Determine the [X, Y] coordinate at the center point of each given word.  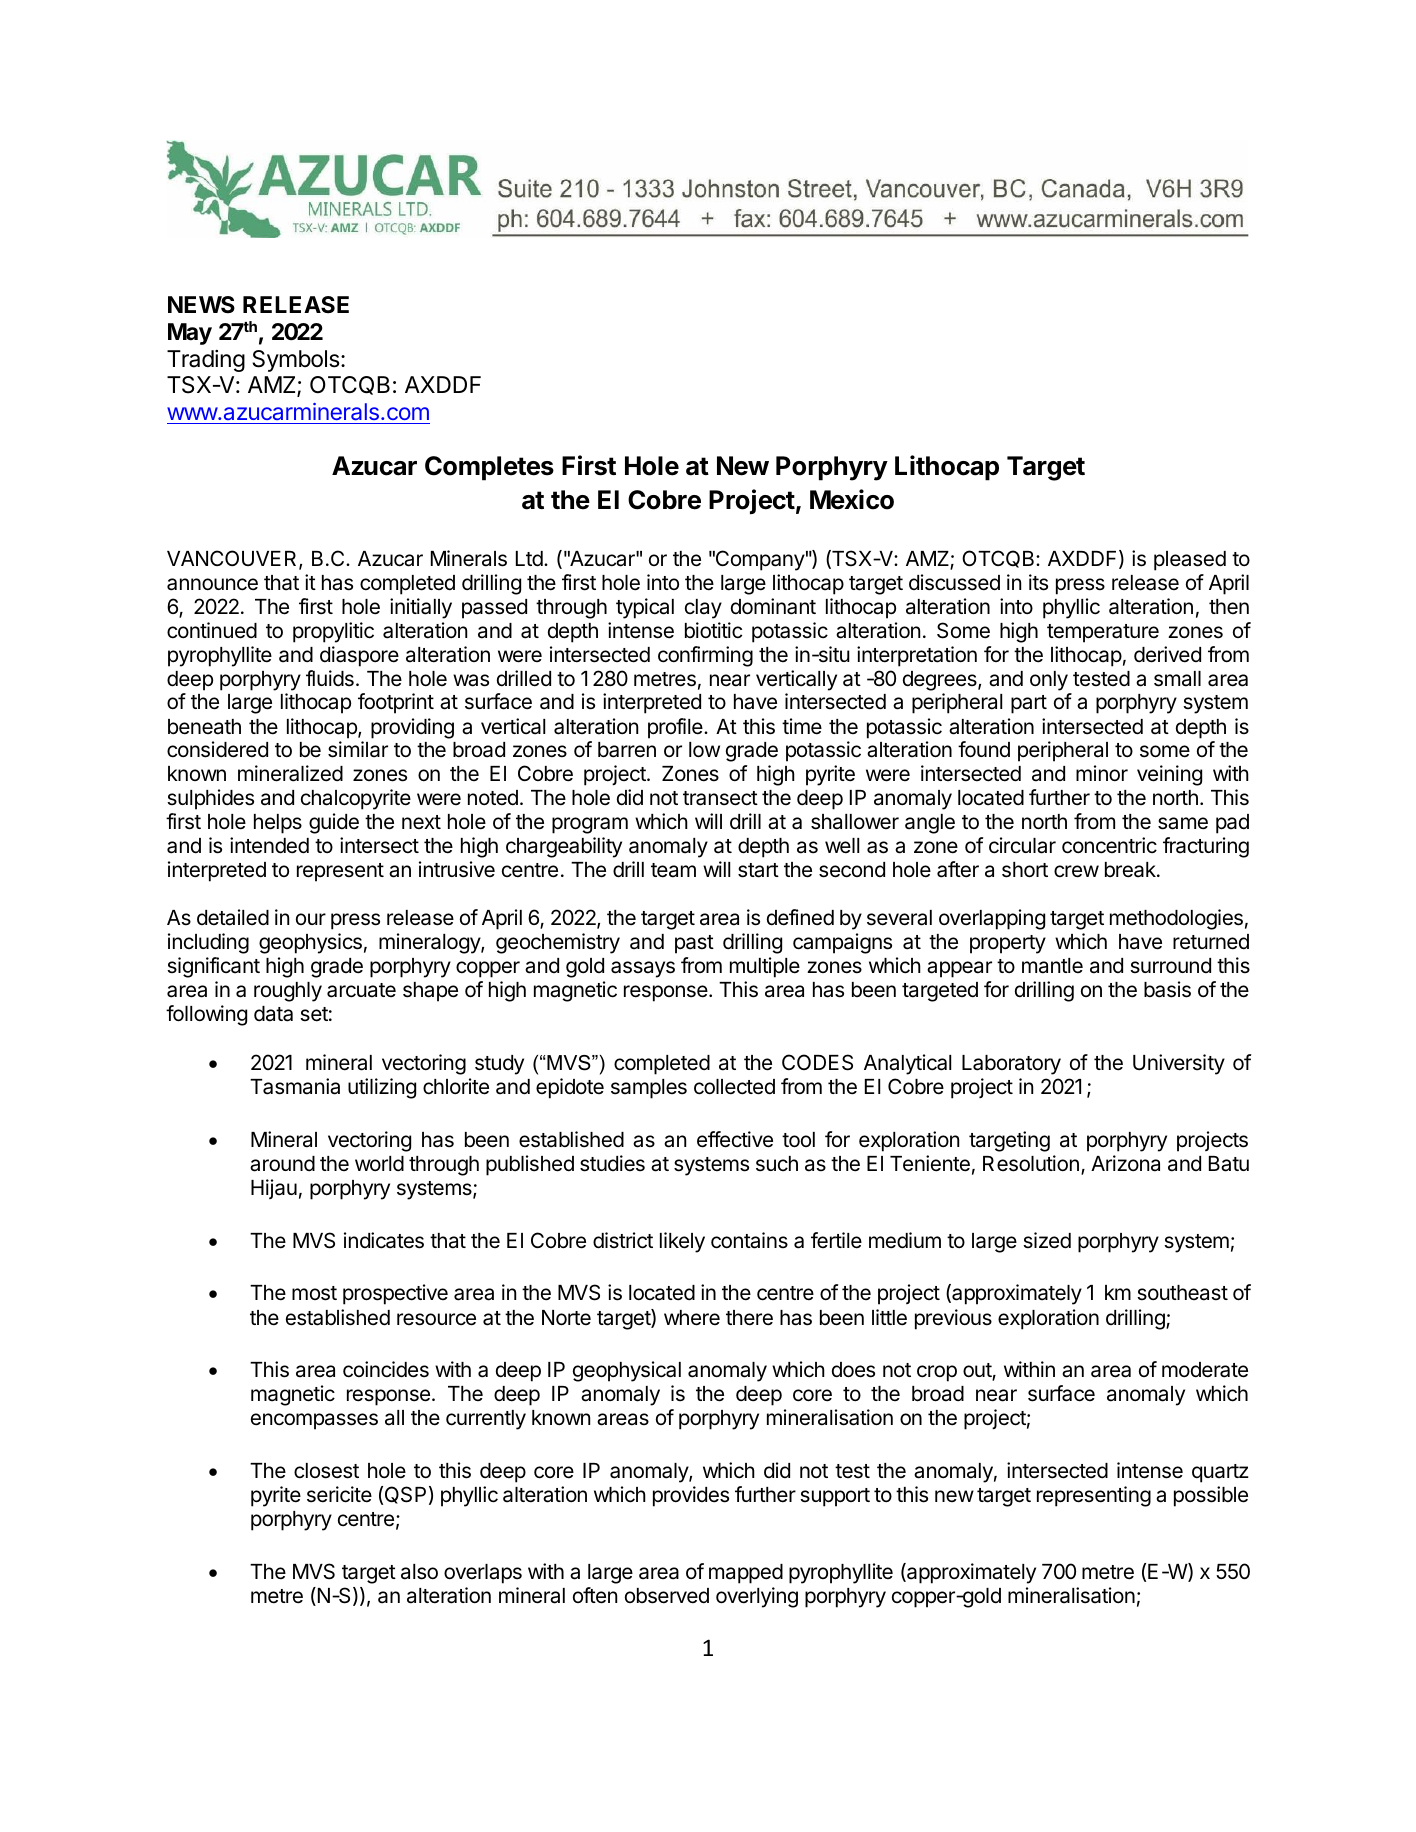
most [314, 1293]
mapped [746, 1574]
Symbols [296, 361]
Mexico [852, 499]
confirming [705, 656]
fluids [330, 678]
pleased [1190, 561]
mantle [1052, 966]
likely [682, 1242]
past [694, 944]
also [419, 1572]
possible [1211, 1496]
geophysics [310, 943]
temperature [1103, 633]
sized [1047, 1240]
